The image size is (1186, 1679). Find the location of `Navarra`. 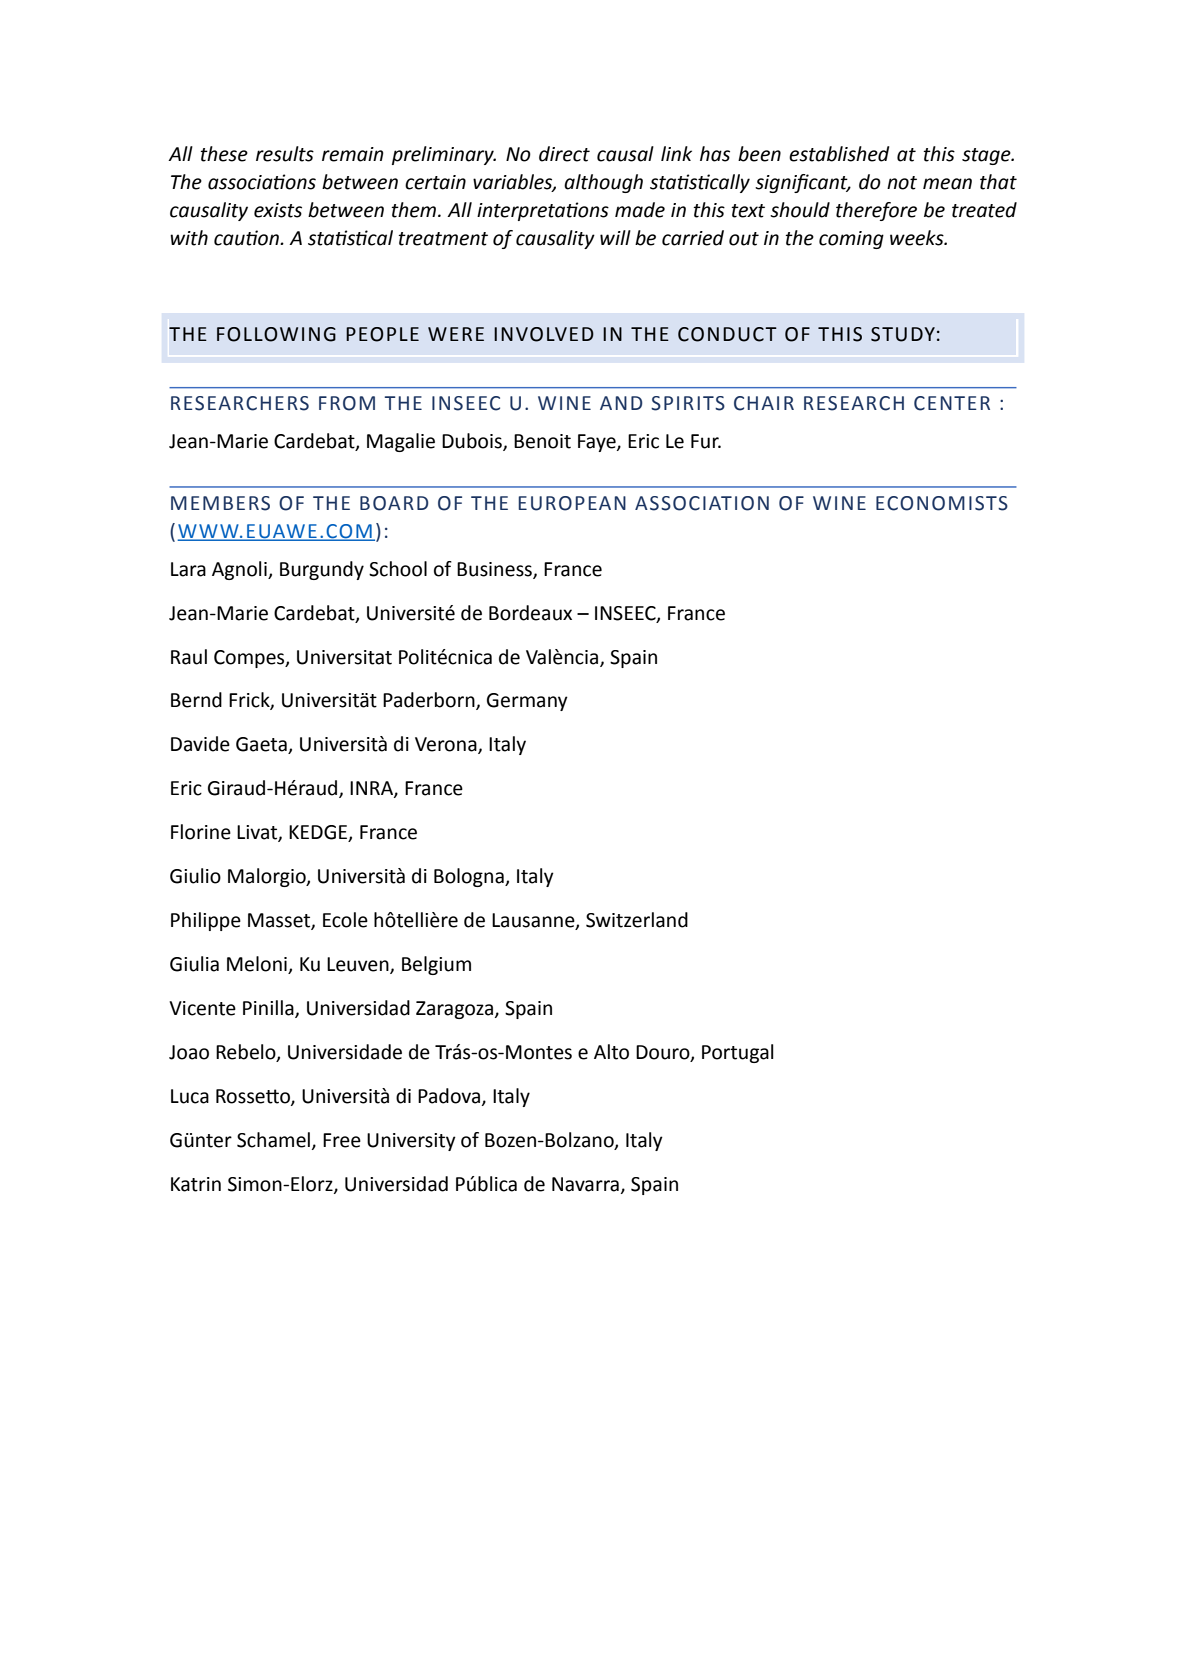

Navarra is located at coordinates (585, 1184).
